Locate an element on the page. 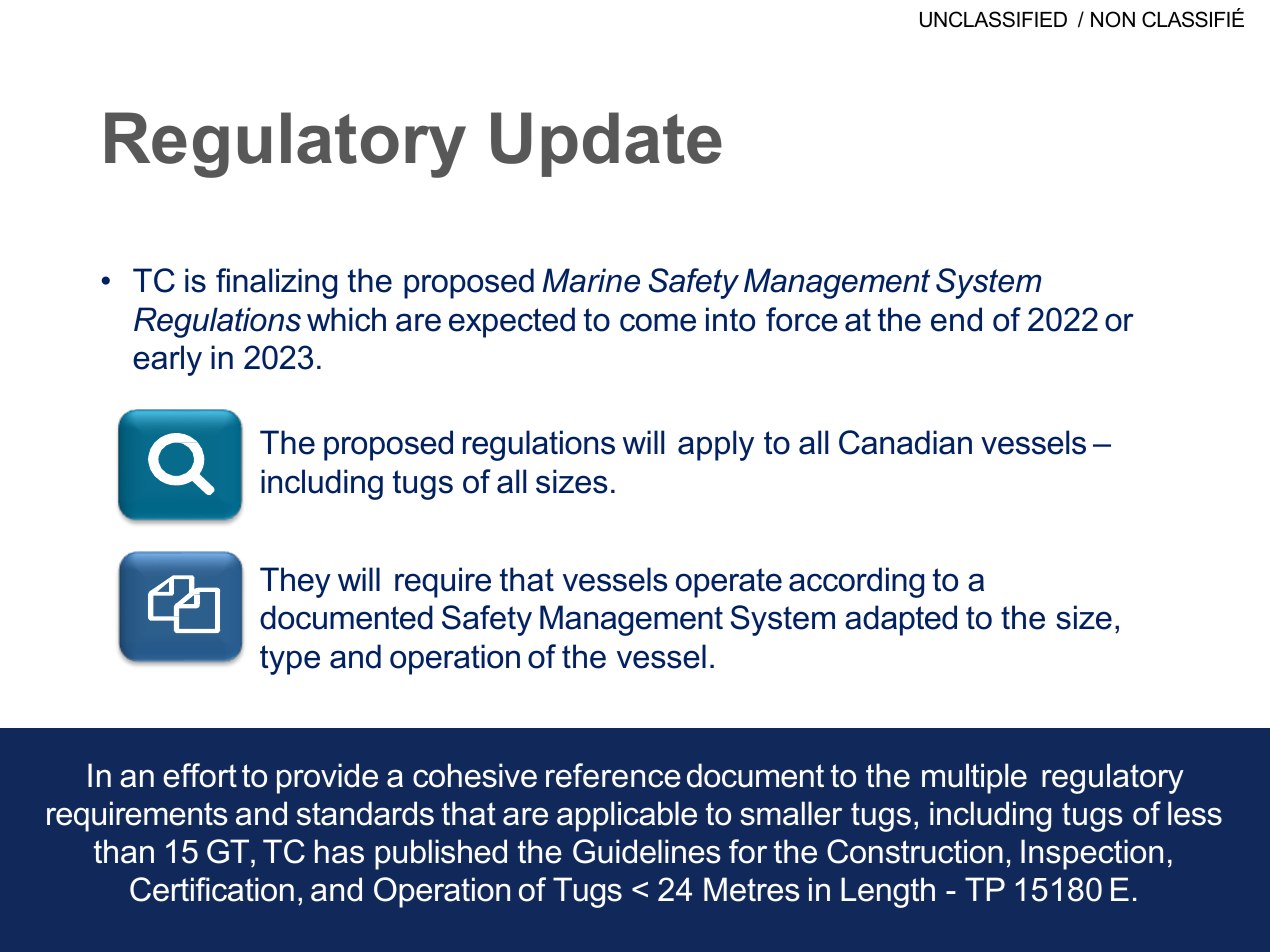 The width and height of the image is (1270, 952). operate is located at coordinates (729, 583).
